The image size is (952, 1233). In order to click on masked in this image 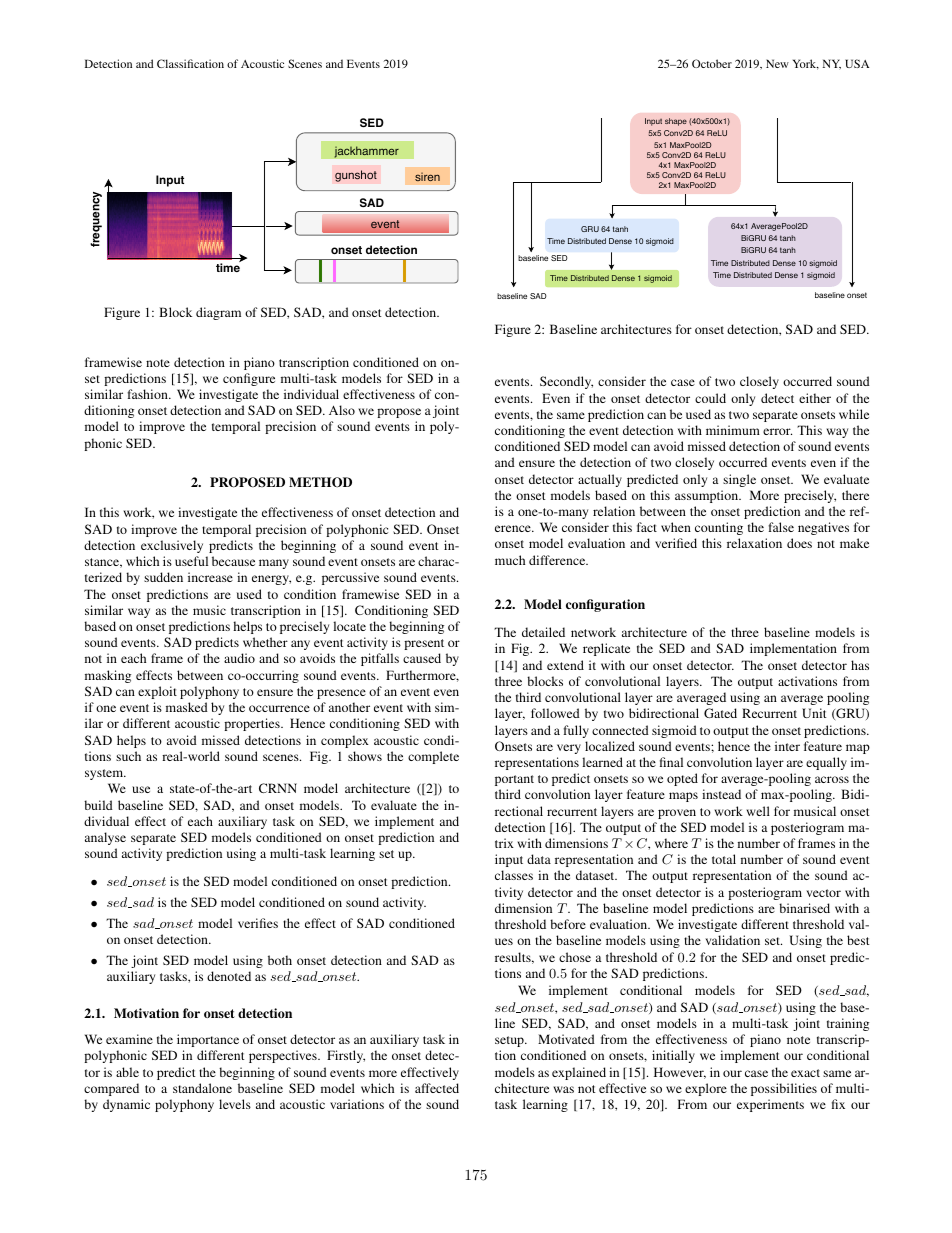, I will do `click(187, 707)`.
